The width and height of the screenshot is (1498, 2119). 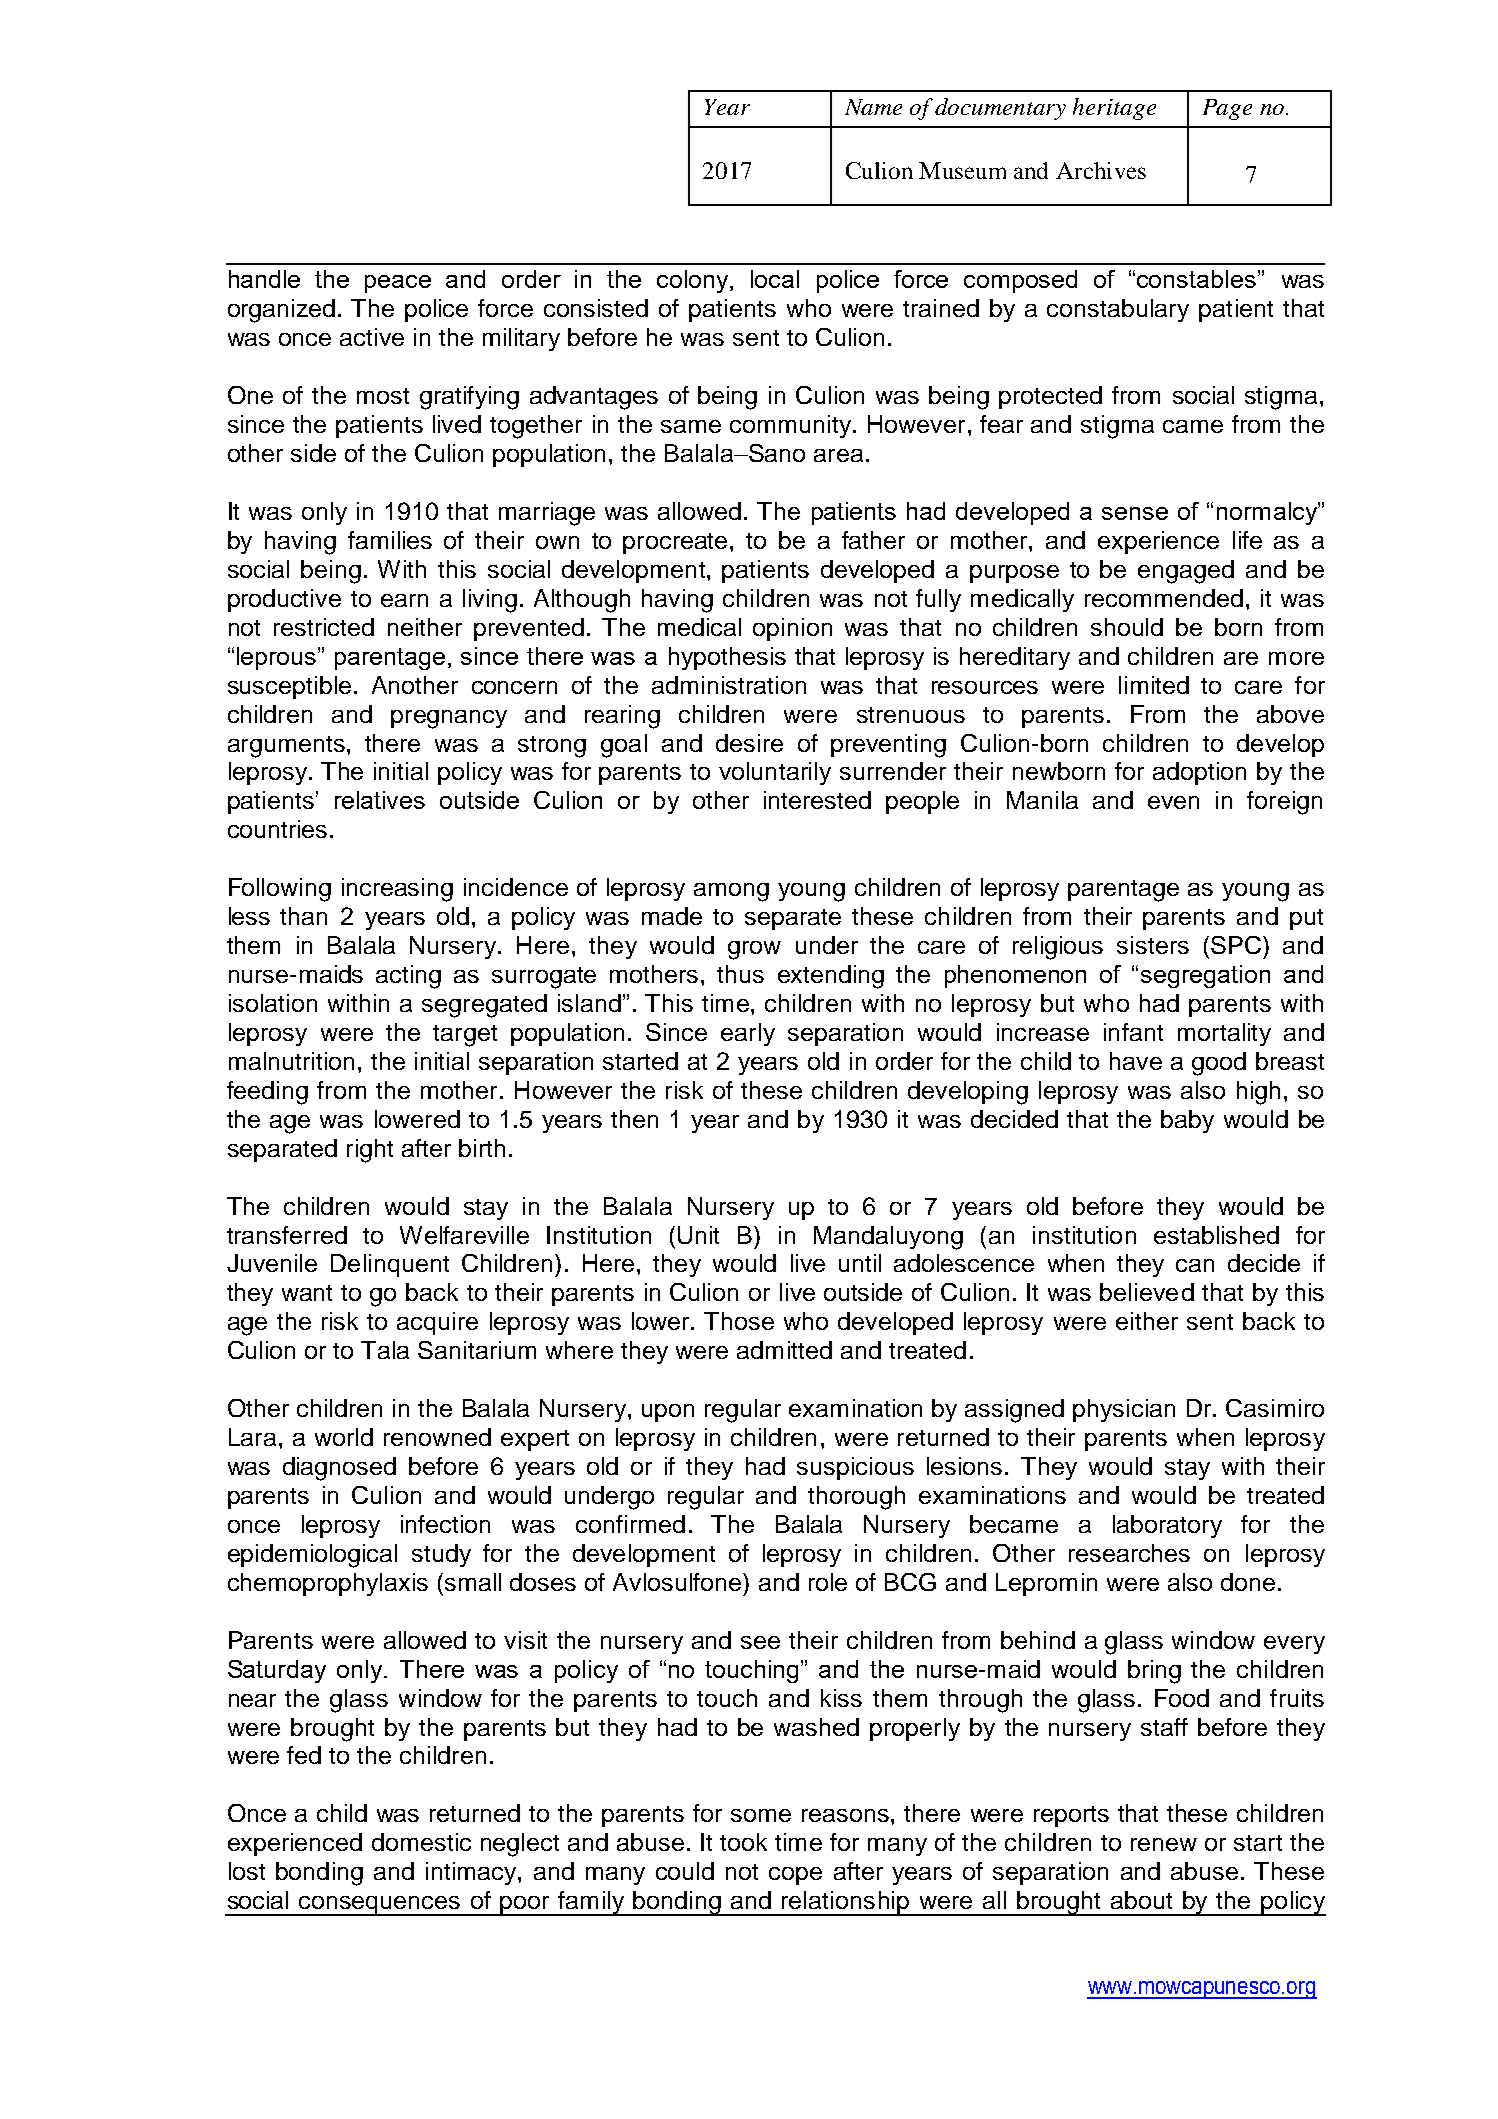 What do you see at coordinates (390, 1265) in the screenshot?
I see `Delinquent` at bounding box center [390, 1265].
